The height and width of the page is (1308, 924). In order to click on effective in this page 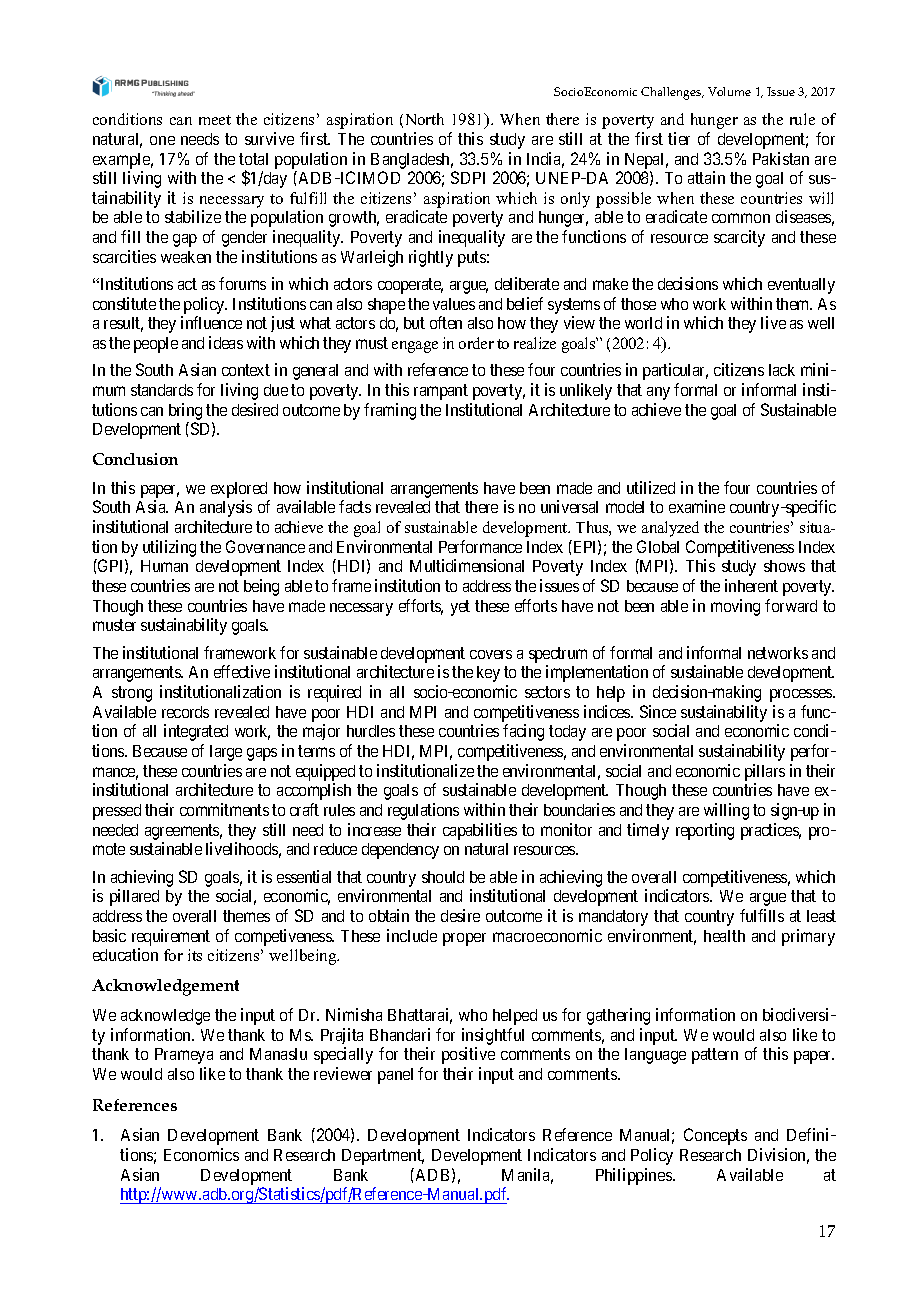, I will do `click(242, 671)`.
